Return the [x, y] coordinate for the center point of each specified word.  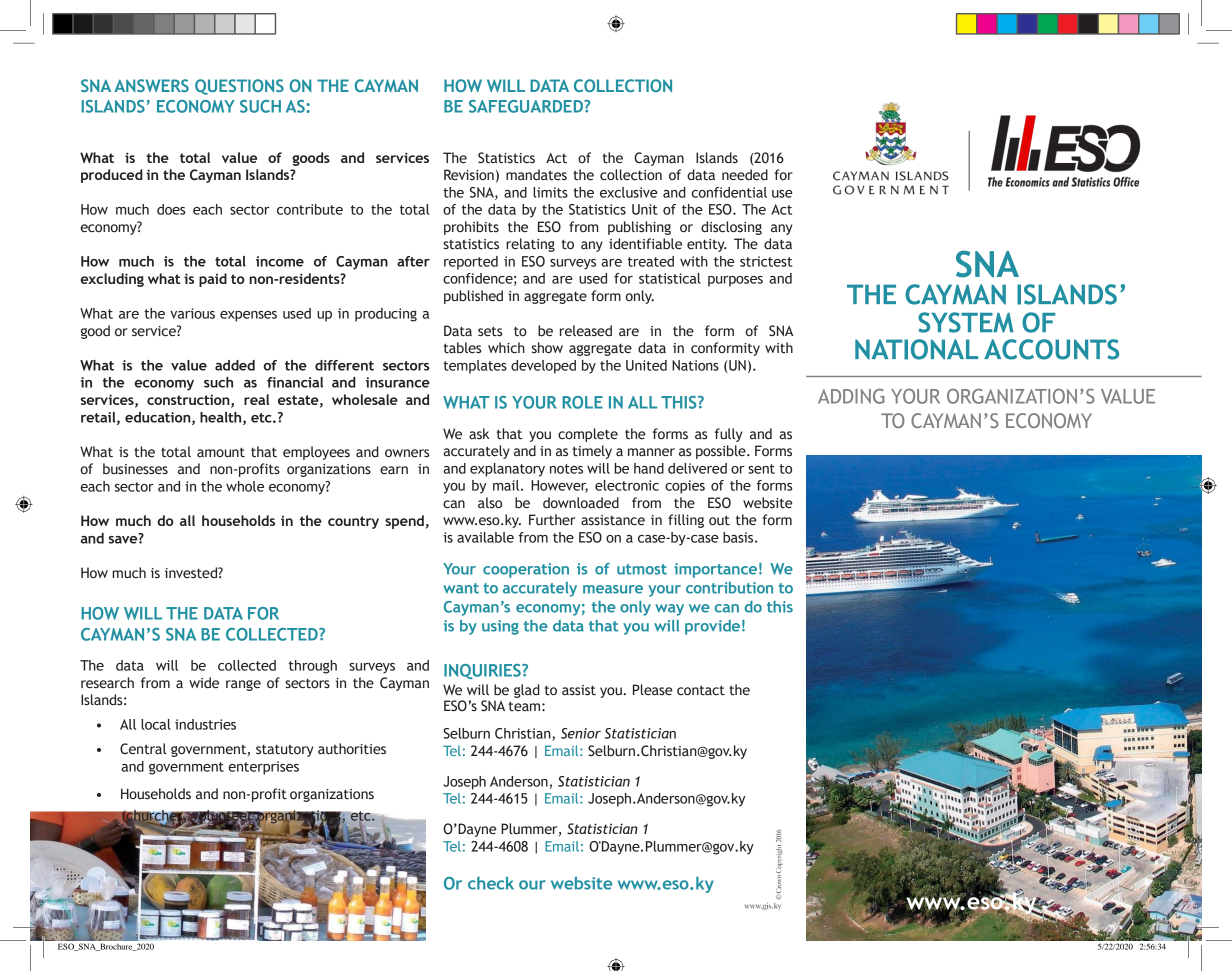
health [222, 418]
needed [745, 175]
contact [701, 690]
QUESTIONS [239, 87]
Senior [581, 733]
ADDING [851, 396]
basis [739, 537]
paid [213, 280]
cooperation [526, 570]
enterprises [264, 768]
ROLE [582, 402]
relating [530, 245]
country [353, 522]
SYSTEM [965, 322]
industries [205, 724]
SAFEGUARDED [527, 106]
